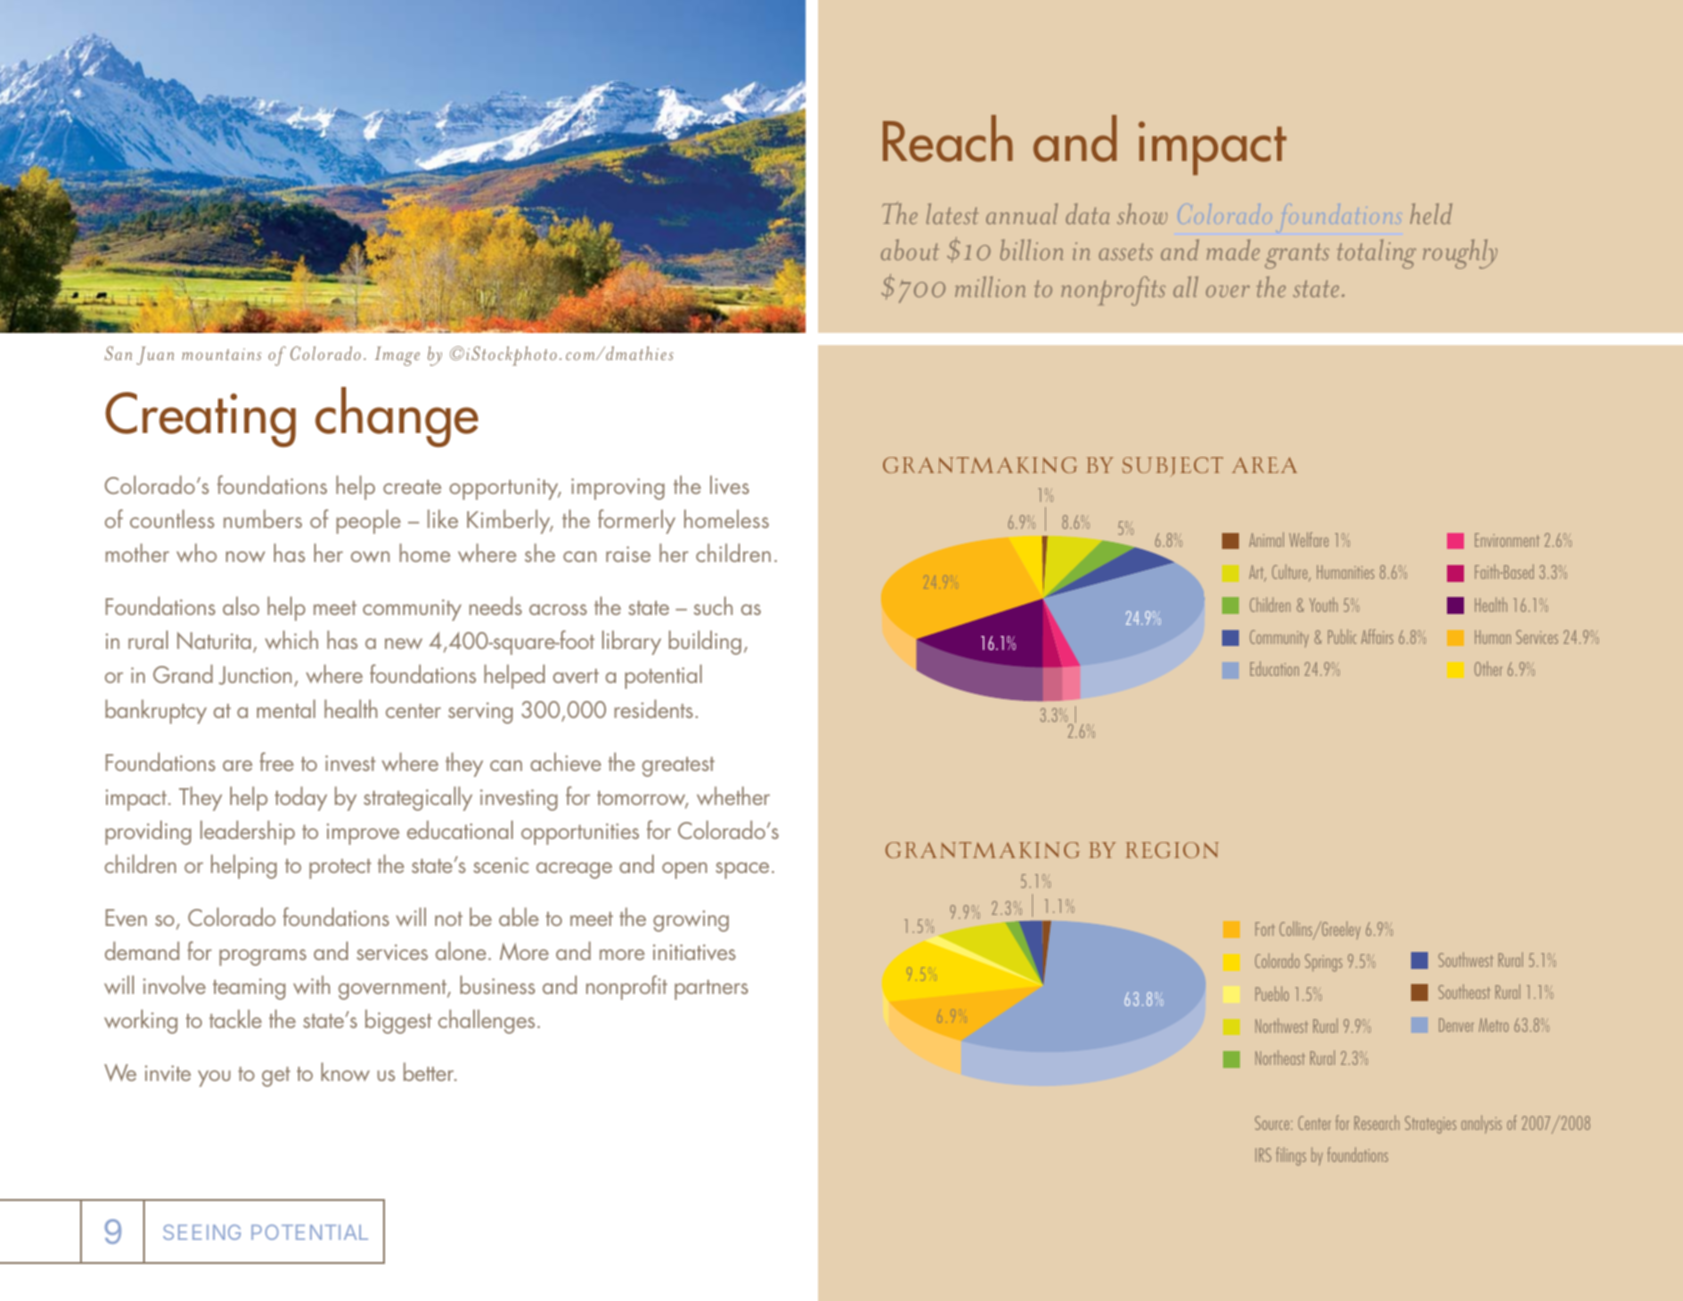  I want to click on held, so click(1431, 213).
